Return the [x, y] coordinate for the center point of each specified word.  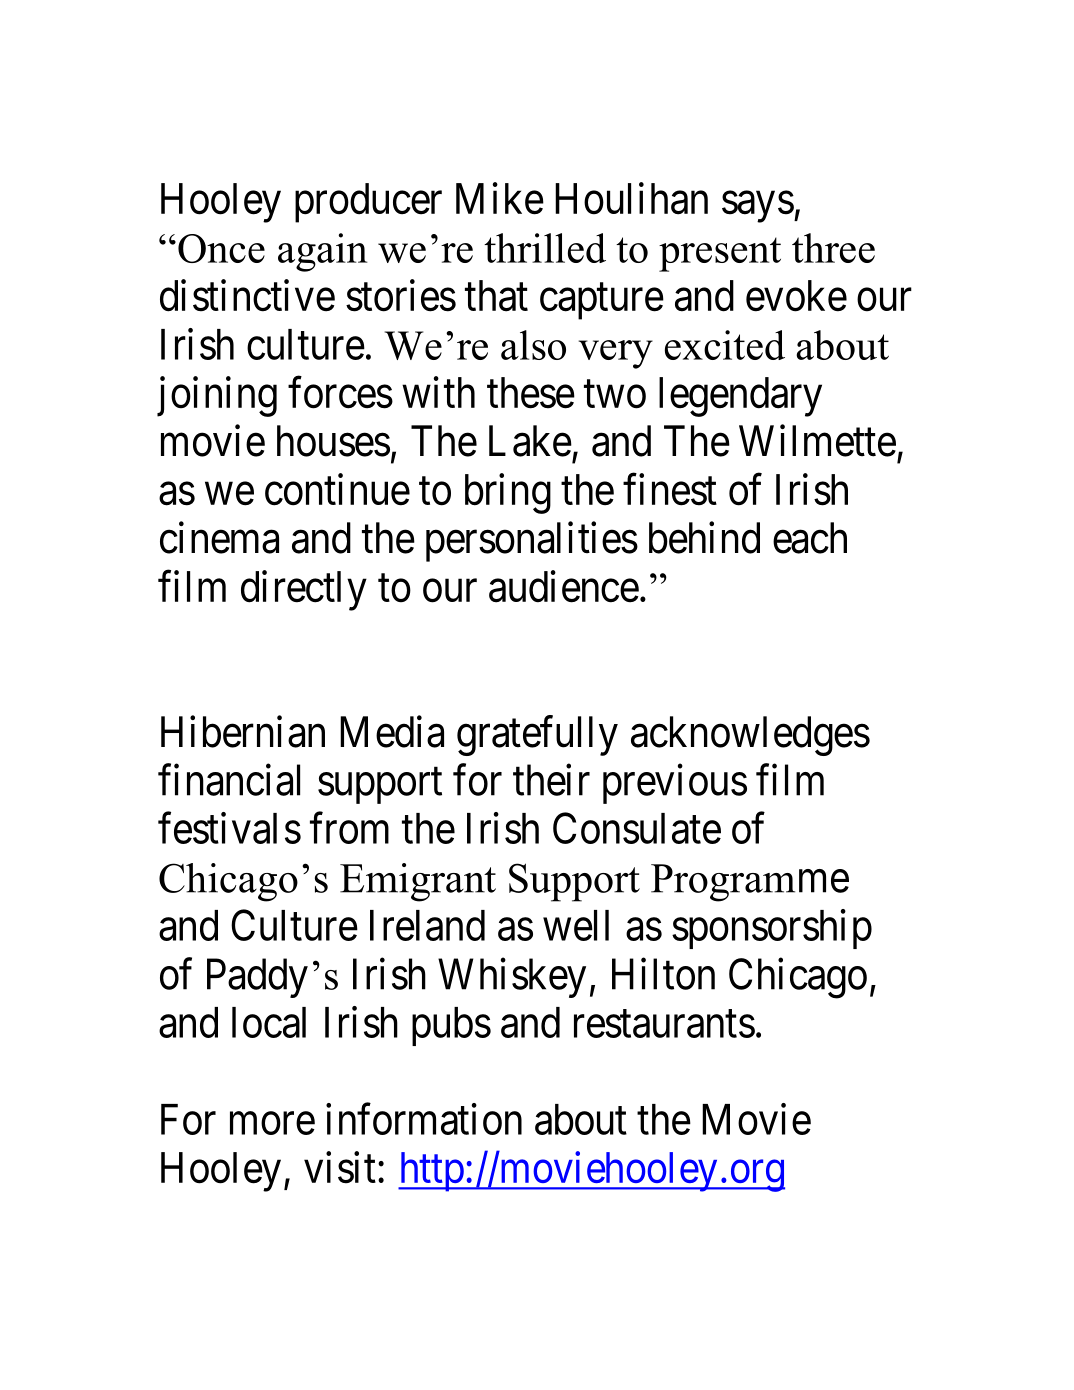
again [322, 252]
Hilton [663, 974]
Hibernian [243, 732]
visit [340, 1168]
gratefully [537, 736]
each [810, 538]
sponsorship [772, 929]
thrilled [545, 248]
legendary [740, 397]
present [720, 254]
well [576, 925]
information [424, 1119]
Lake [530, 441]
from [349, 828]
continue [337, 490]
